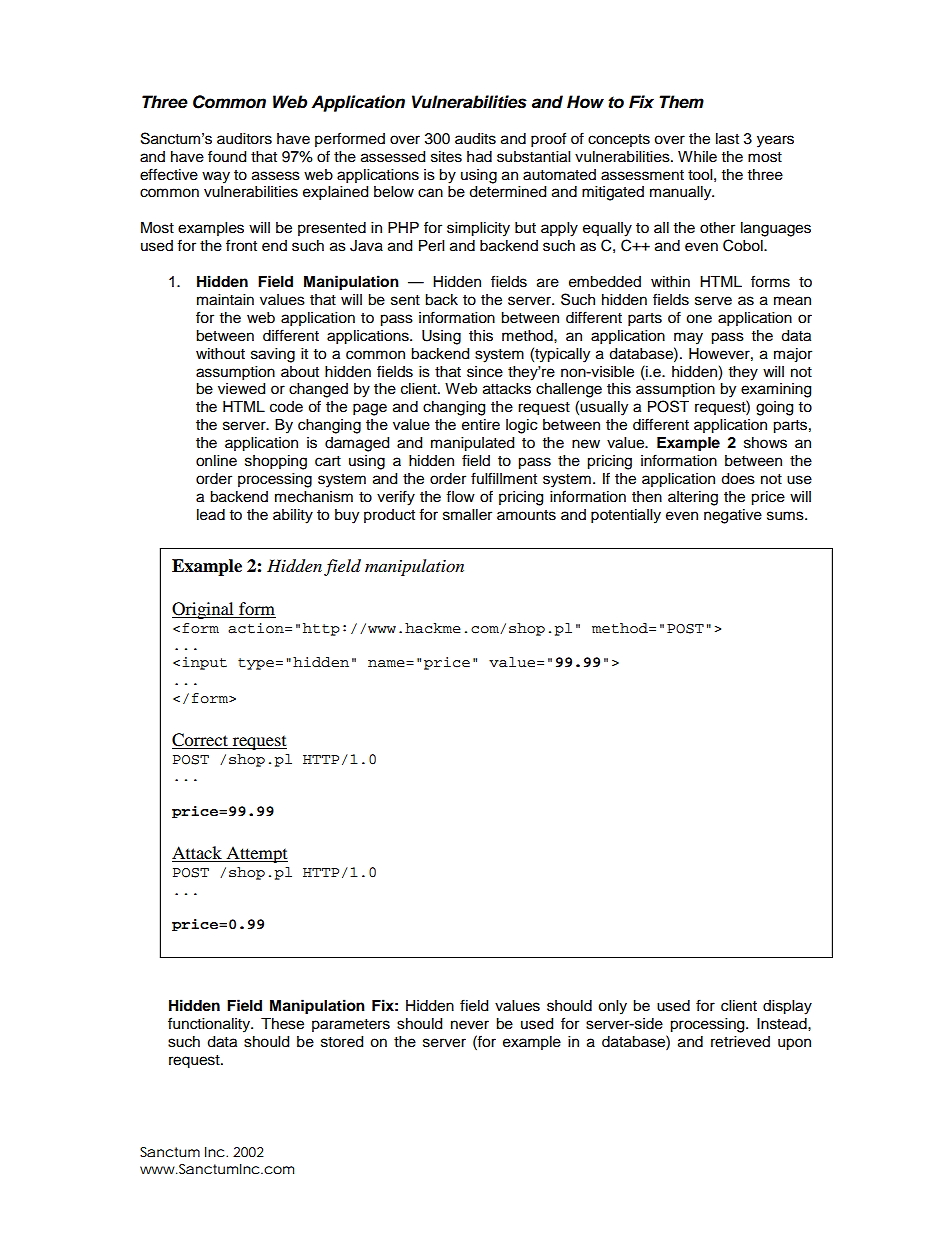 The width and height of the document is (952, 1233). I want to click on audits, so click(475, 139).
